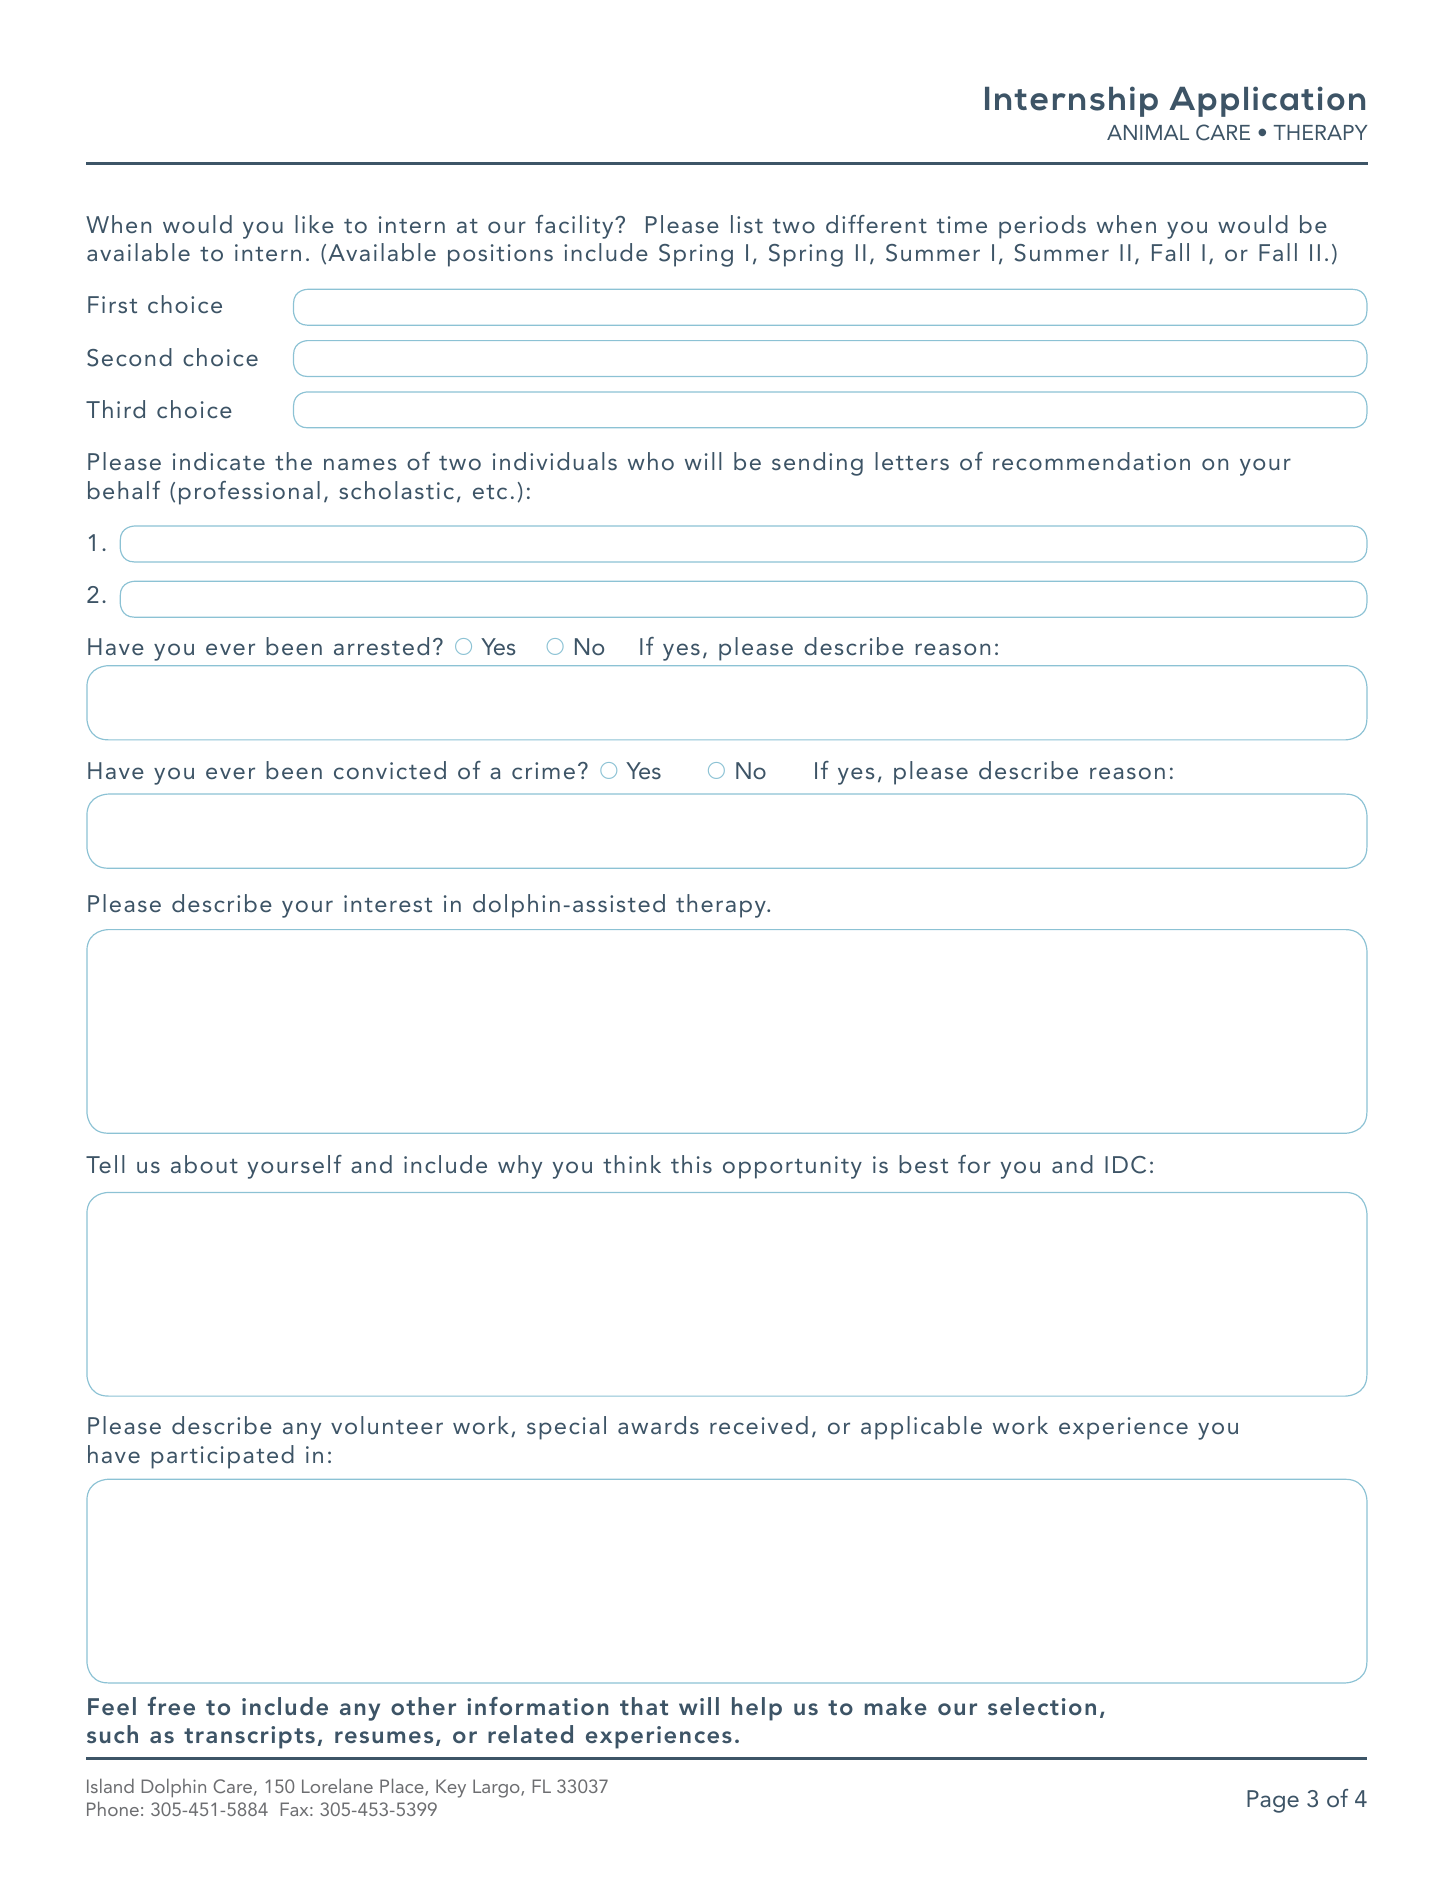 This screenshot has width=1453, height=1881. I want to click on recommendation, so click(1091, 461).
